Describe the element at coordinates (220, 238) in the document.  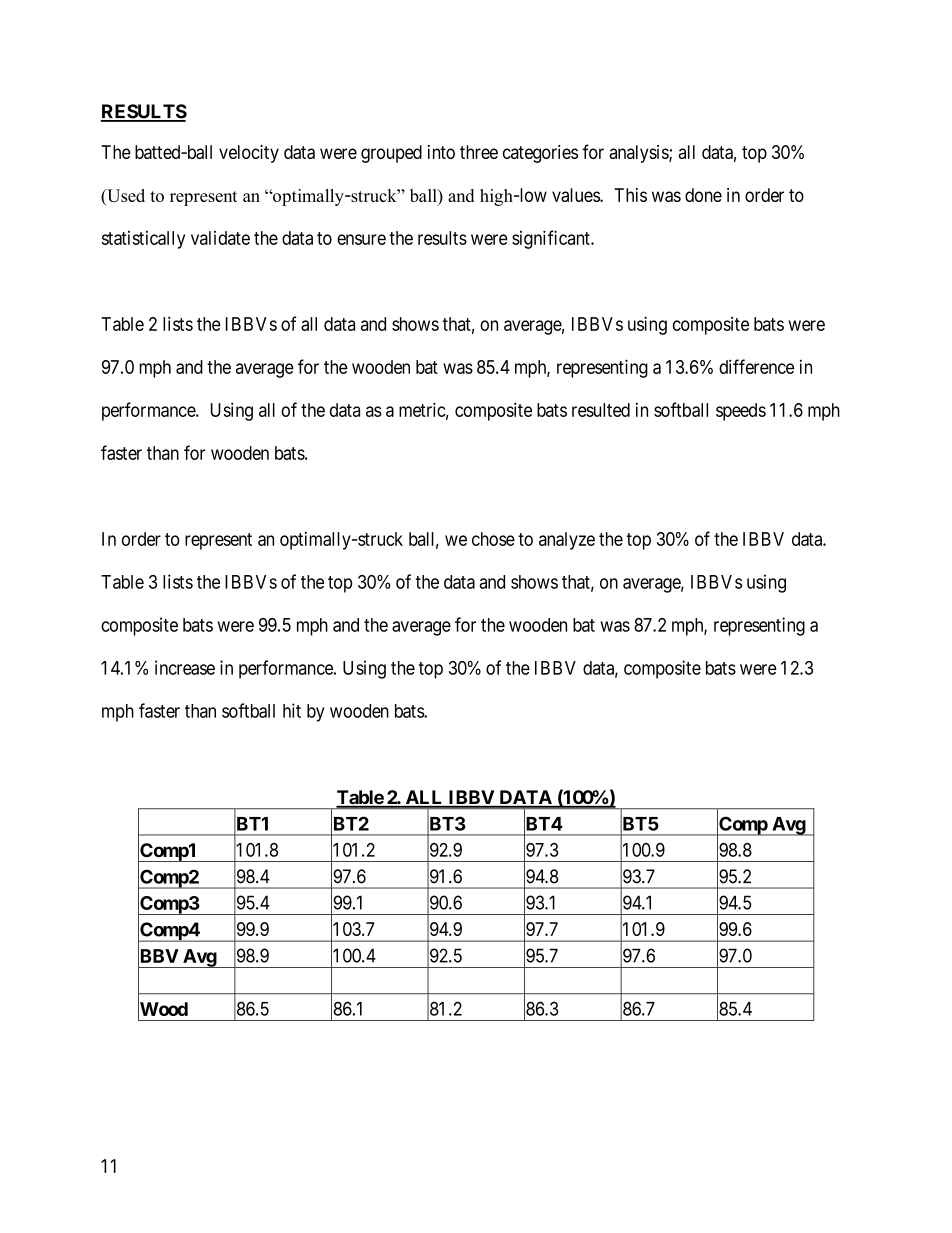
I see `validate` at that location.
